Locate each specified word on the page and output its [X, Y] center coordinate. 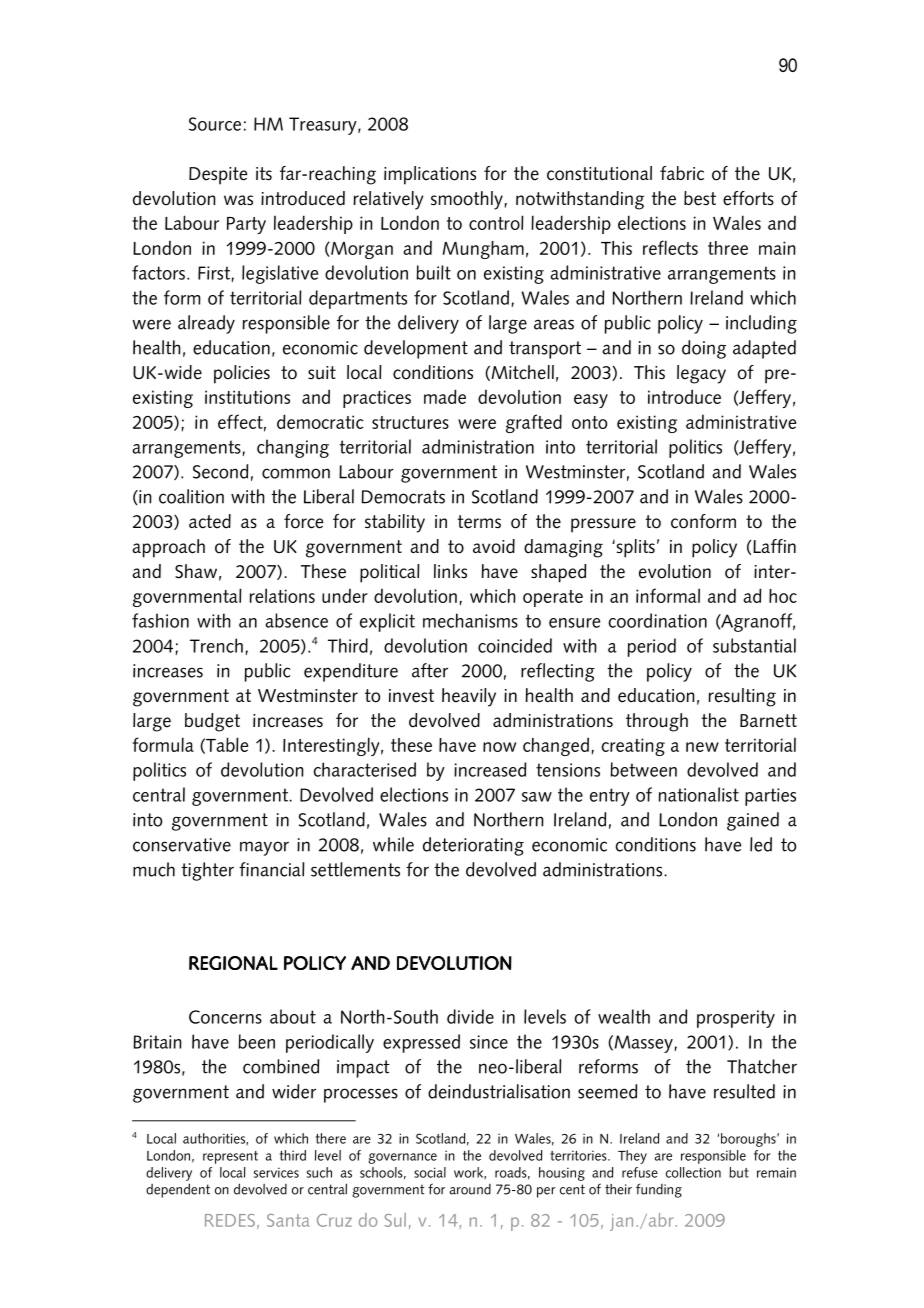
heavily [469, 697]
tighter [207, 871]
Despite [218, 176]
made [445, 396]
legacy [701, 374]
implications [430, 175]
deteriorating [473, 846]
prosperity [736, 1019]
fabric [682, 173]
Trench [216, 645]
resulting [742, 697]
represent [230, 1157]
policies [242, 374]
